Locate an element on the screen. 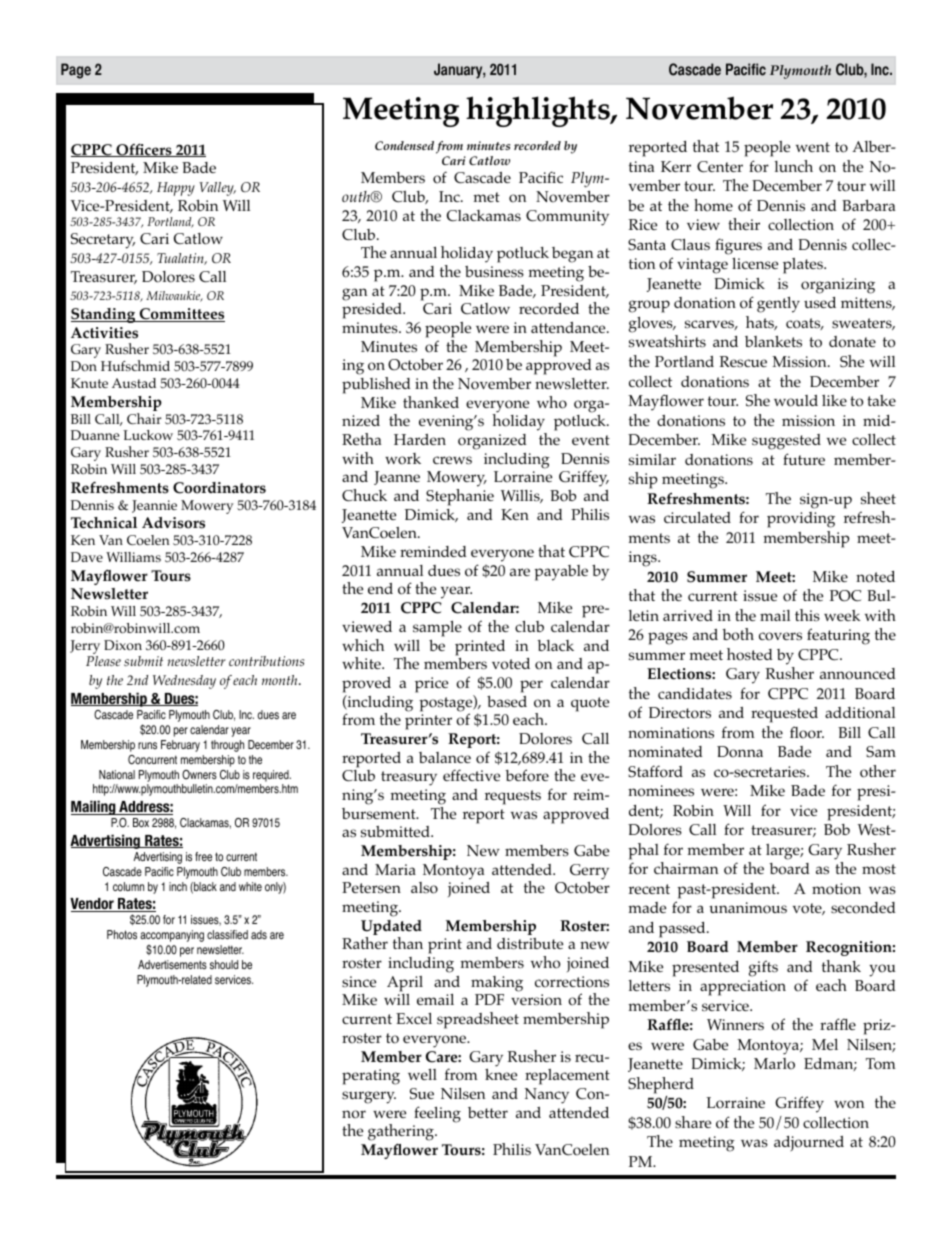 The image size is (952, 1233). Officers is located at coordinates (144, 150).
